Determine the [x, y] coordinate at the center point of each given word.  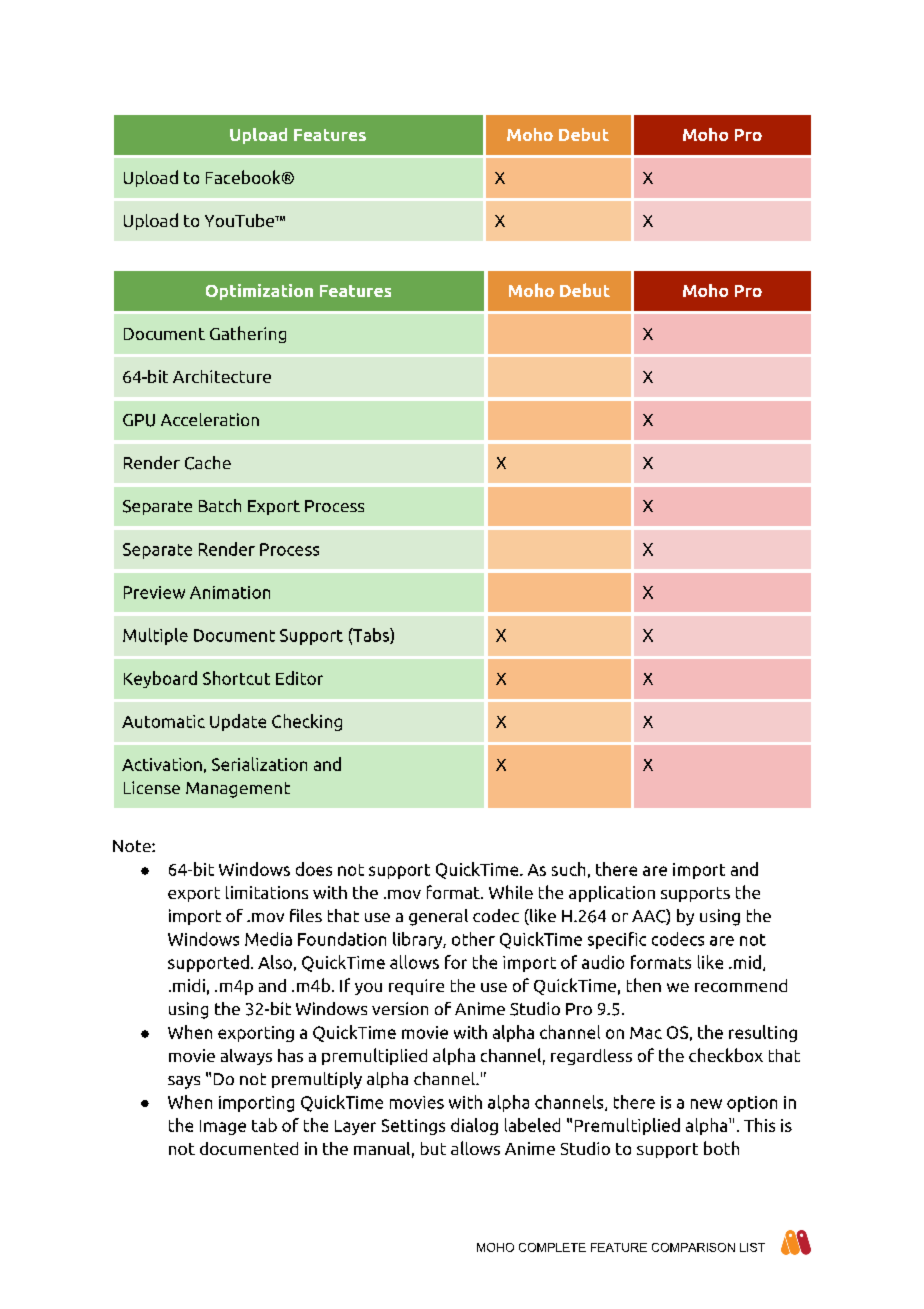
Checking [307, 722]
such [568, 869]
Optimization [259, 292]
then [644, 985]
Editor [299, 678]
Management [238, 790]
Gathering [248, 334]
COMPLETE [552, 1247]
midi [189, 985]
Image [223, 1127]
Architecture [222, 376]
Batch [220, 505]
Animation [230, 592]
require [416, 987]
